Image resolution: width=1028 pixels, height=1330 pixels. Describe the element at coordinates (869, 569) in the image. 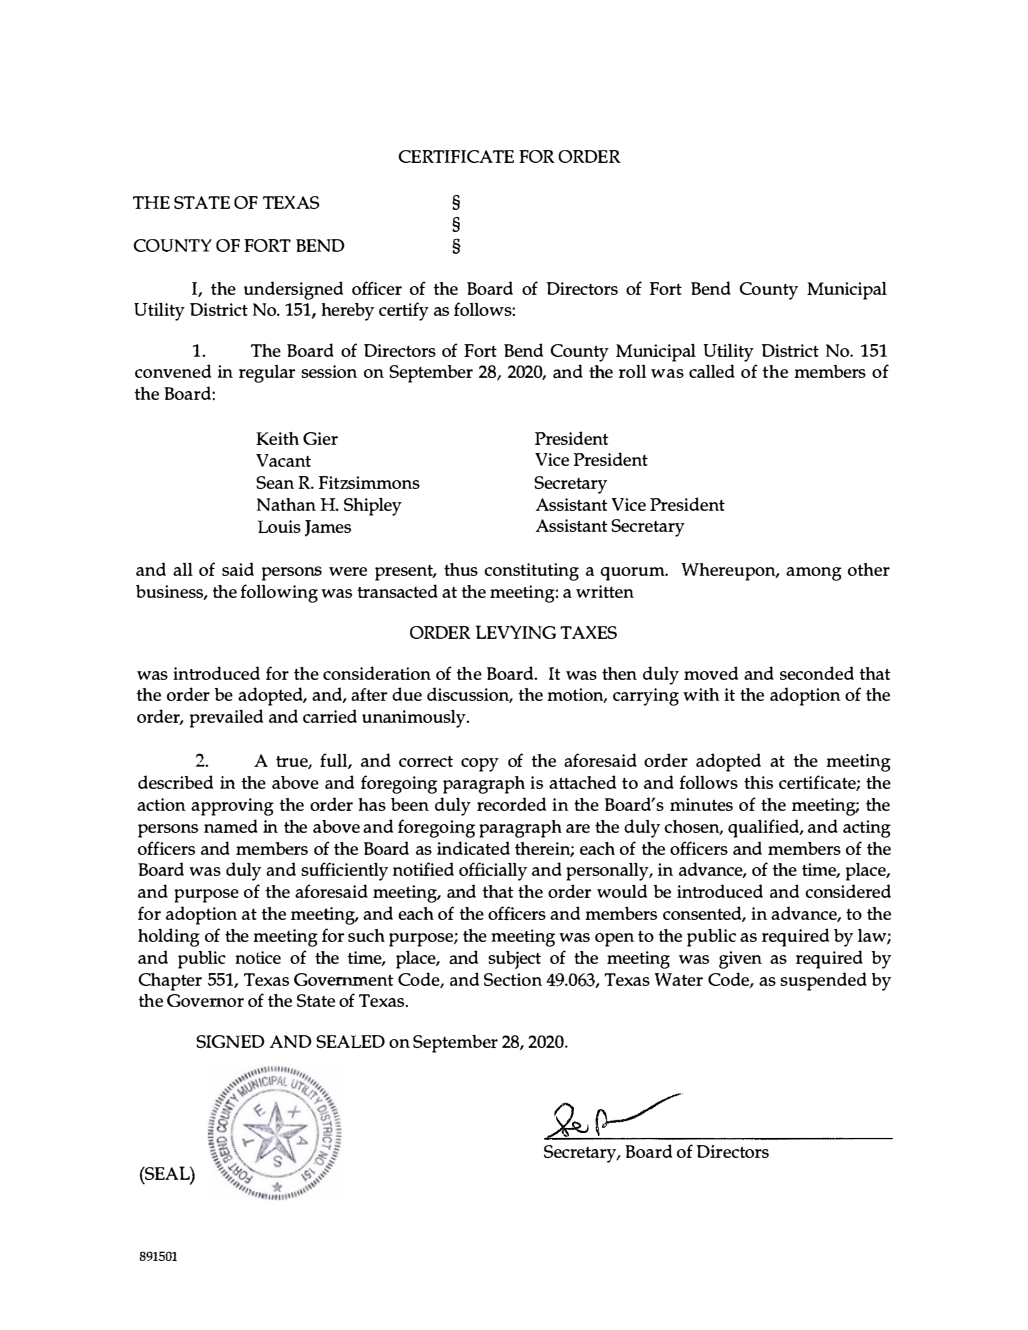

I see `other` at that location.
